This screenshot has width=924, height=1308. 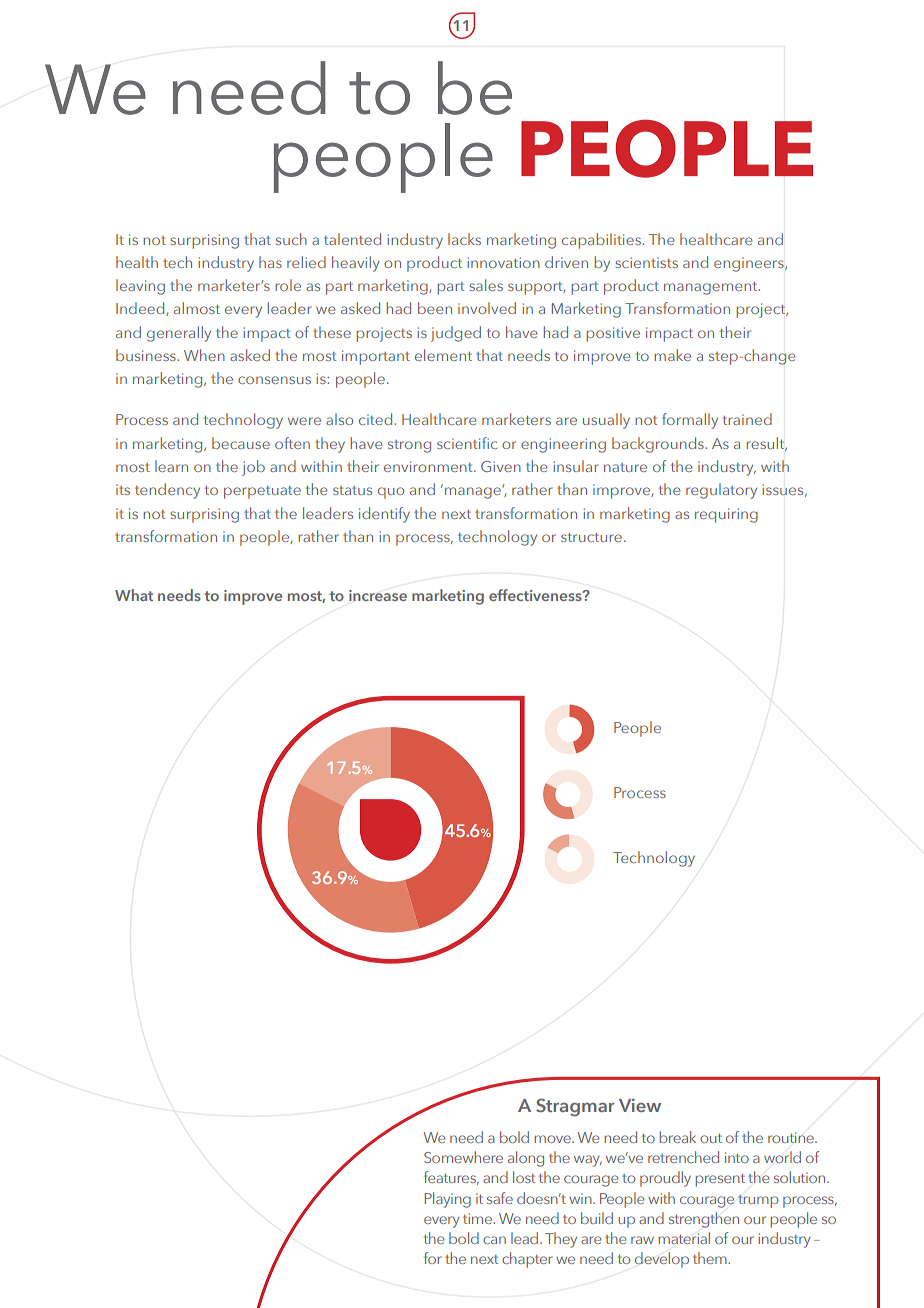 What do you see at coordinates (270, 262) in the screenshot?
I see `has` at bounding box center [270, 262].
